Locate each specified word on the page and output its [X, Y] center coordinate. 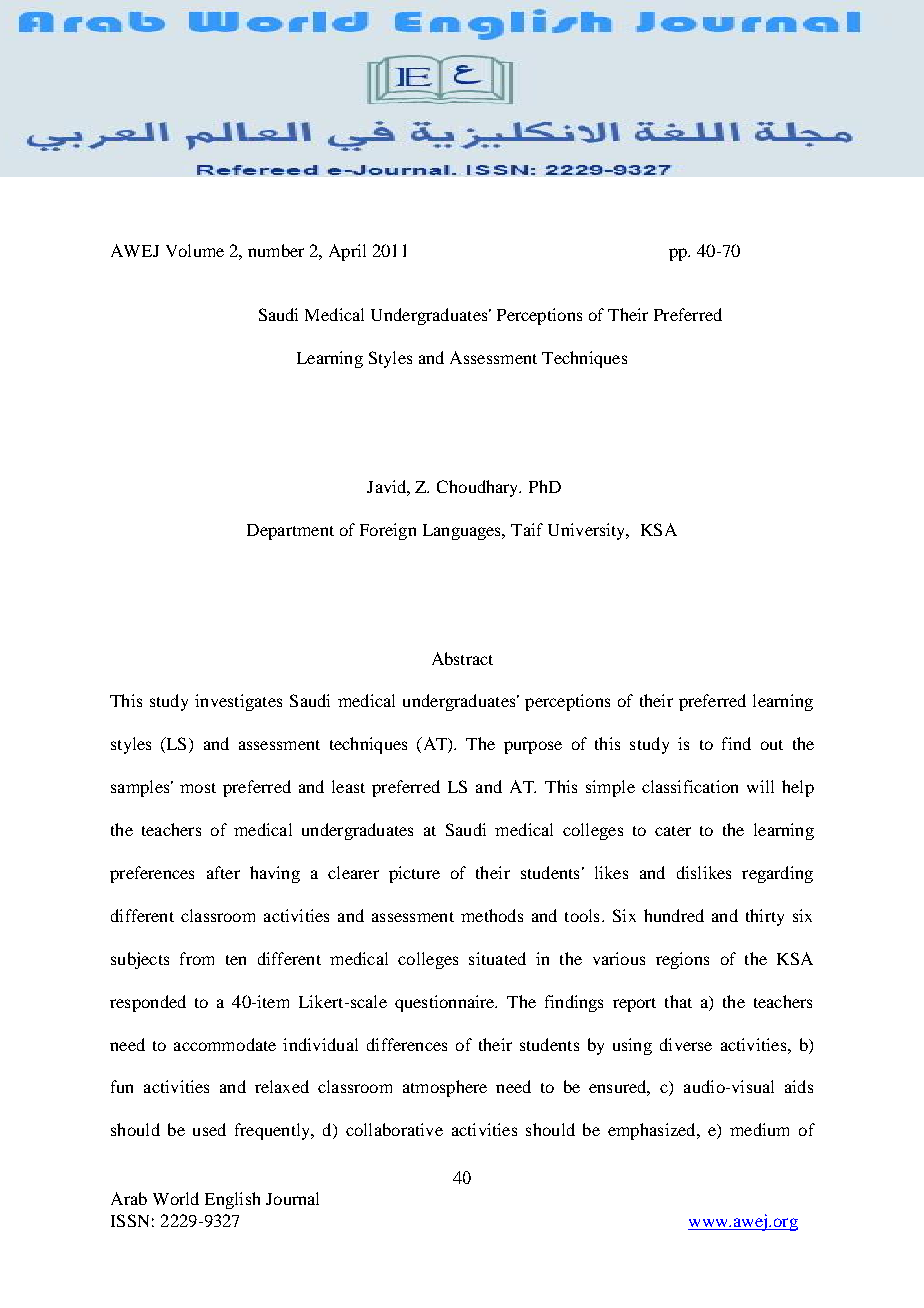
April [347, 252]
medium [759, 1129]
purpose [533, 747]
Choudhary [479, 488]
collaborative [394, 1129]
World [176, 1198]
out [772, 745]
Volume [195, 250]
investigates [238, 702]
